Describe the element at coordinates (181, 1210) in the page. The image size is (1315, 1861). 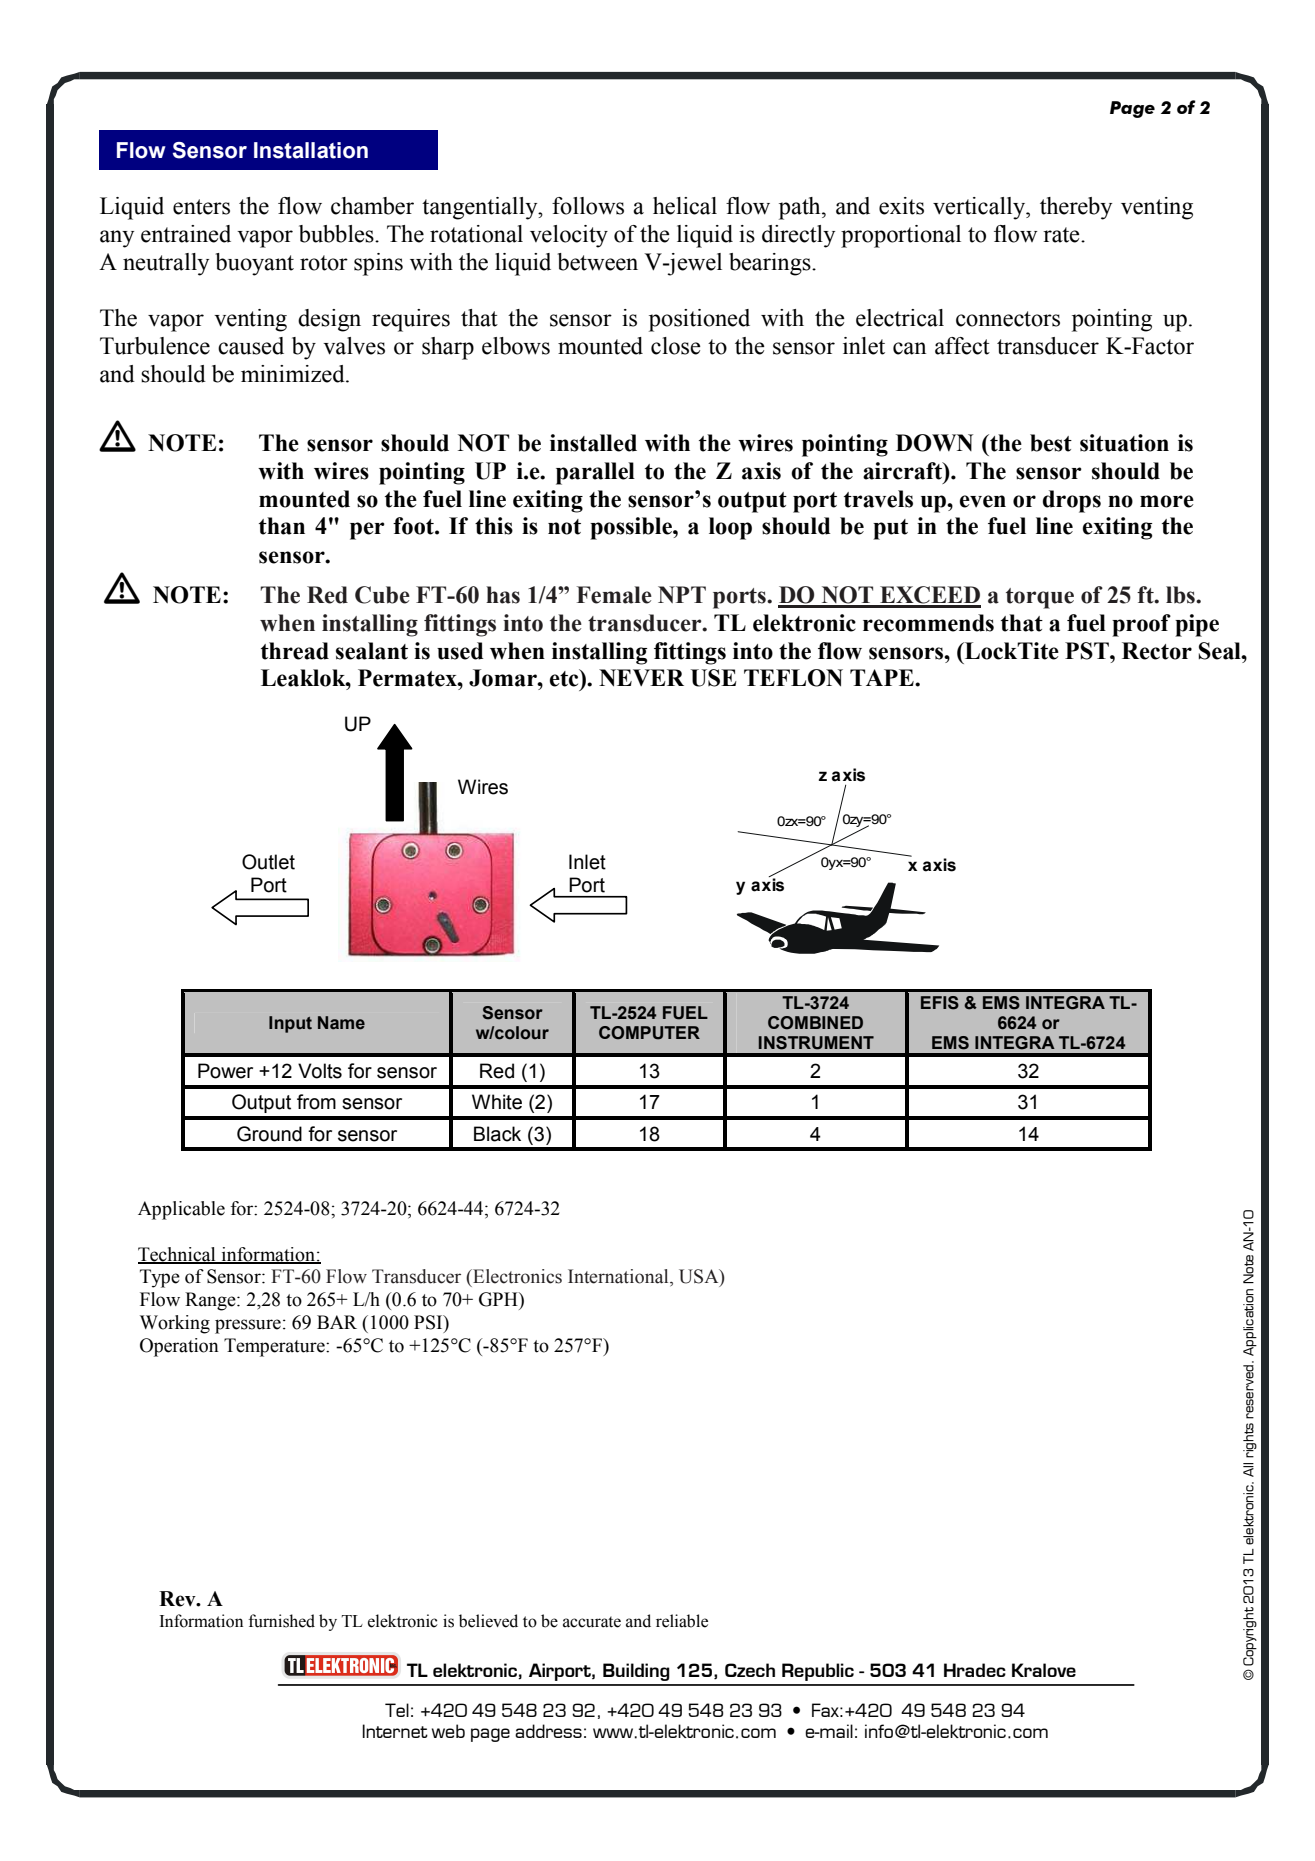
I see `Applicable` at that location.
